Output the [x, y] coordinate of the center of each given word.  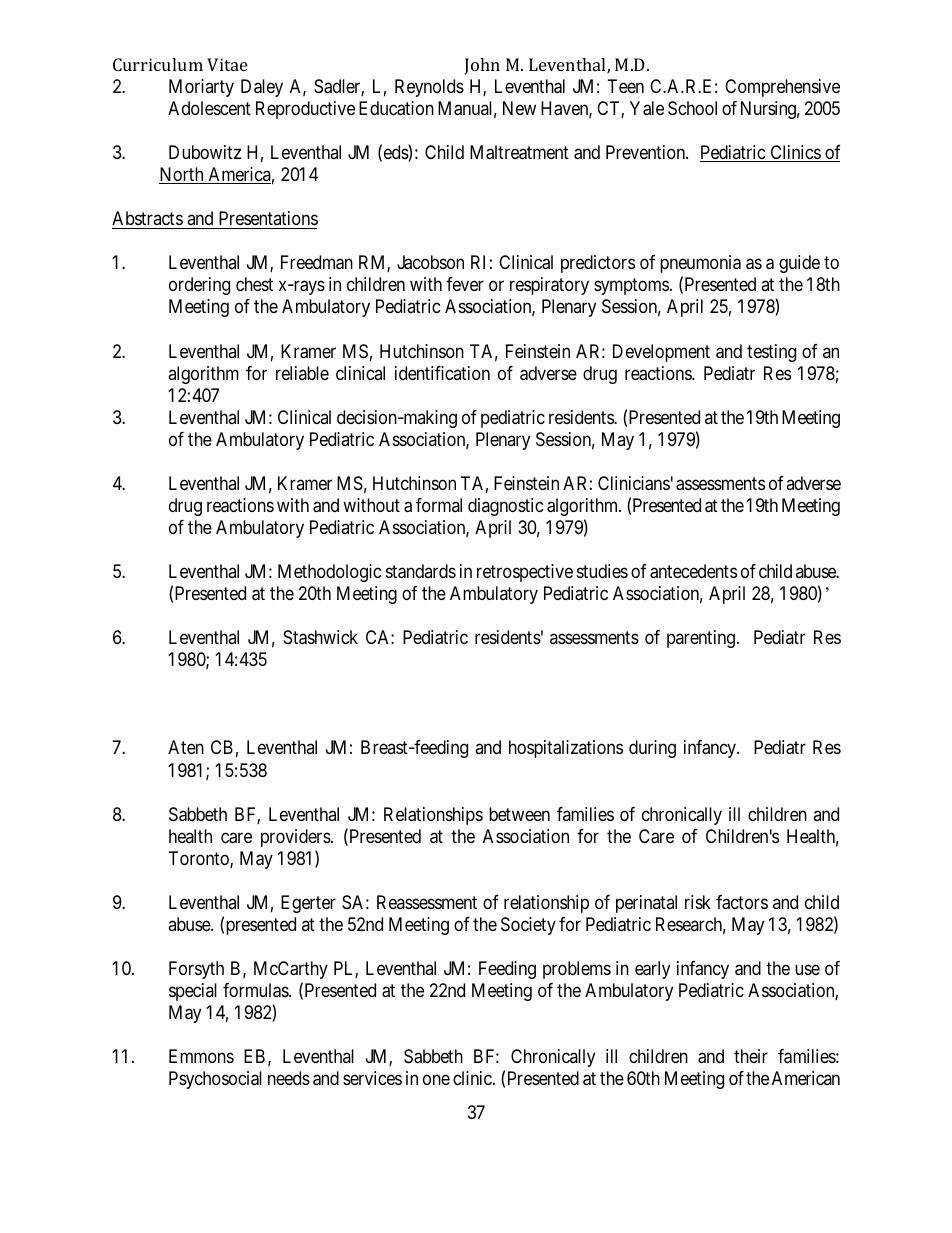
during [652, 749]
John [482, 66]
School [692, 108]
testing [771, 353]
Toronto [200, 859]
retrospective [525, 573]
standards [421, 571]
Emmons [201, 1056]
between [519, 814]
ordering [199, 286]
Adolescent [209, 108]
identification [442, 373]
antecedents [693, 571]
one [436, 1080]
